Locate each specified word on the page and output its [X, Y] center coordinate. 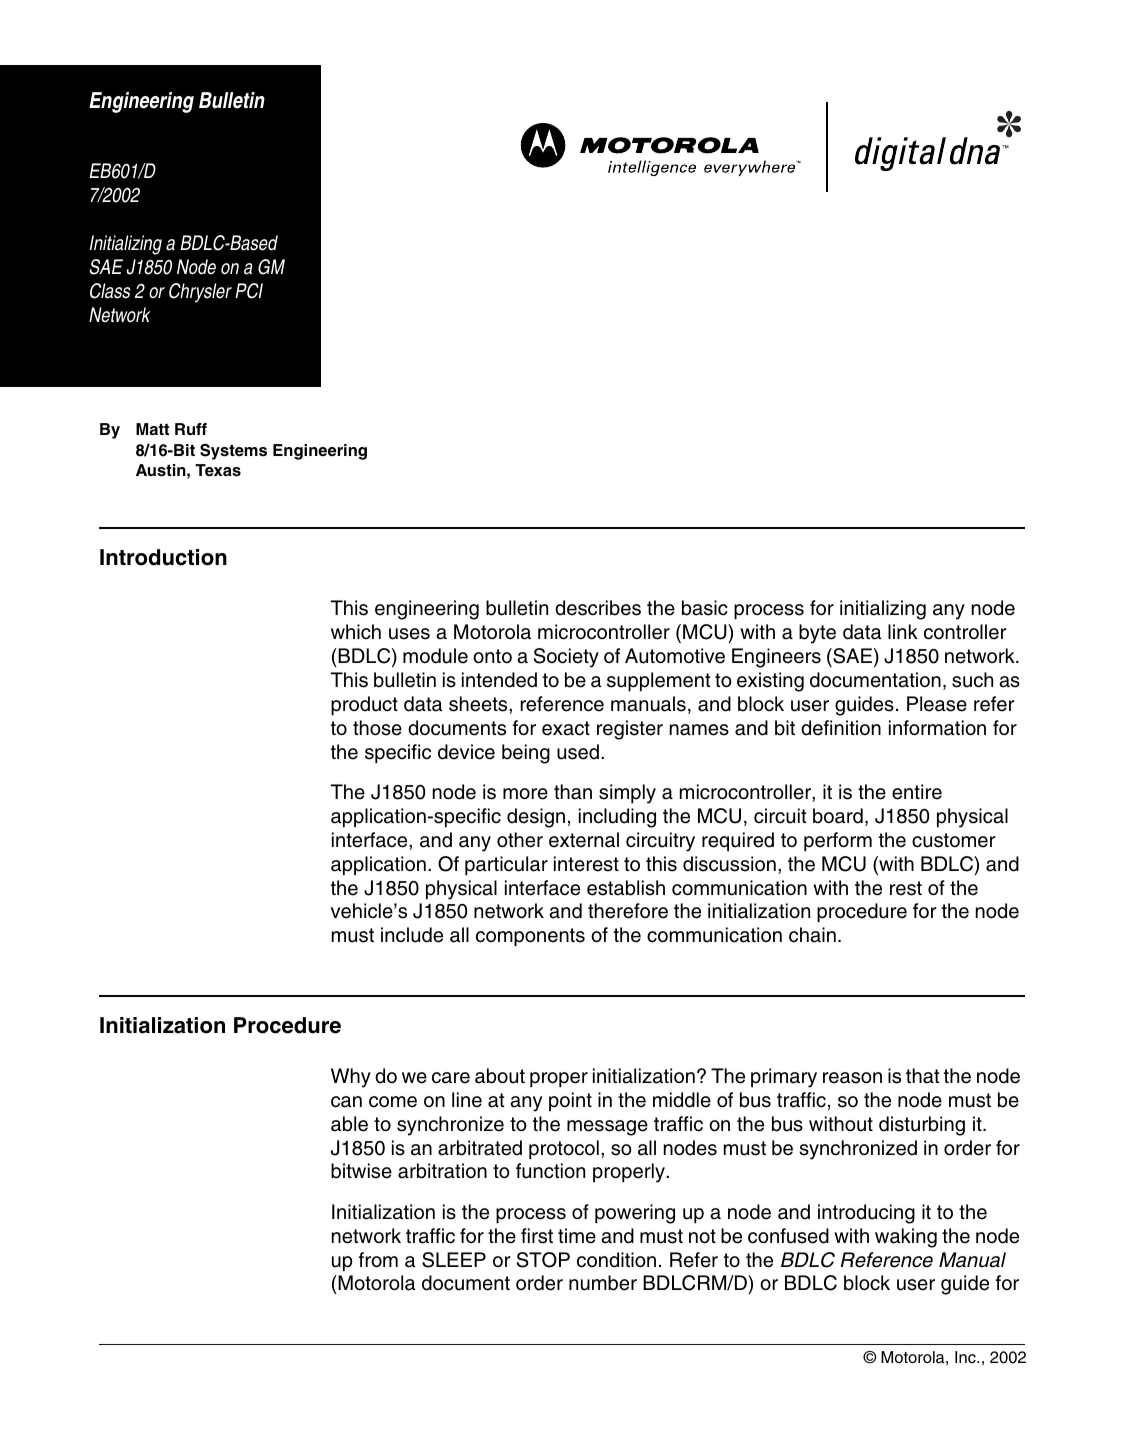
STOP [543, 1260]
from [378, 1260]
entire [917, 792]
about [500, 1076]
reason [852, 1078]
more [525, 794]
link [903, 631]
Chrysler [200, 293]
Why [351, 1078]
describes [598, 608]
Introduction [163, 557]
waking [906, 1238]
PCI [249, 291]
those [377, 728]
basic [705, 608]
